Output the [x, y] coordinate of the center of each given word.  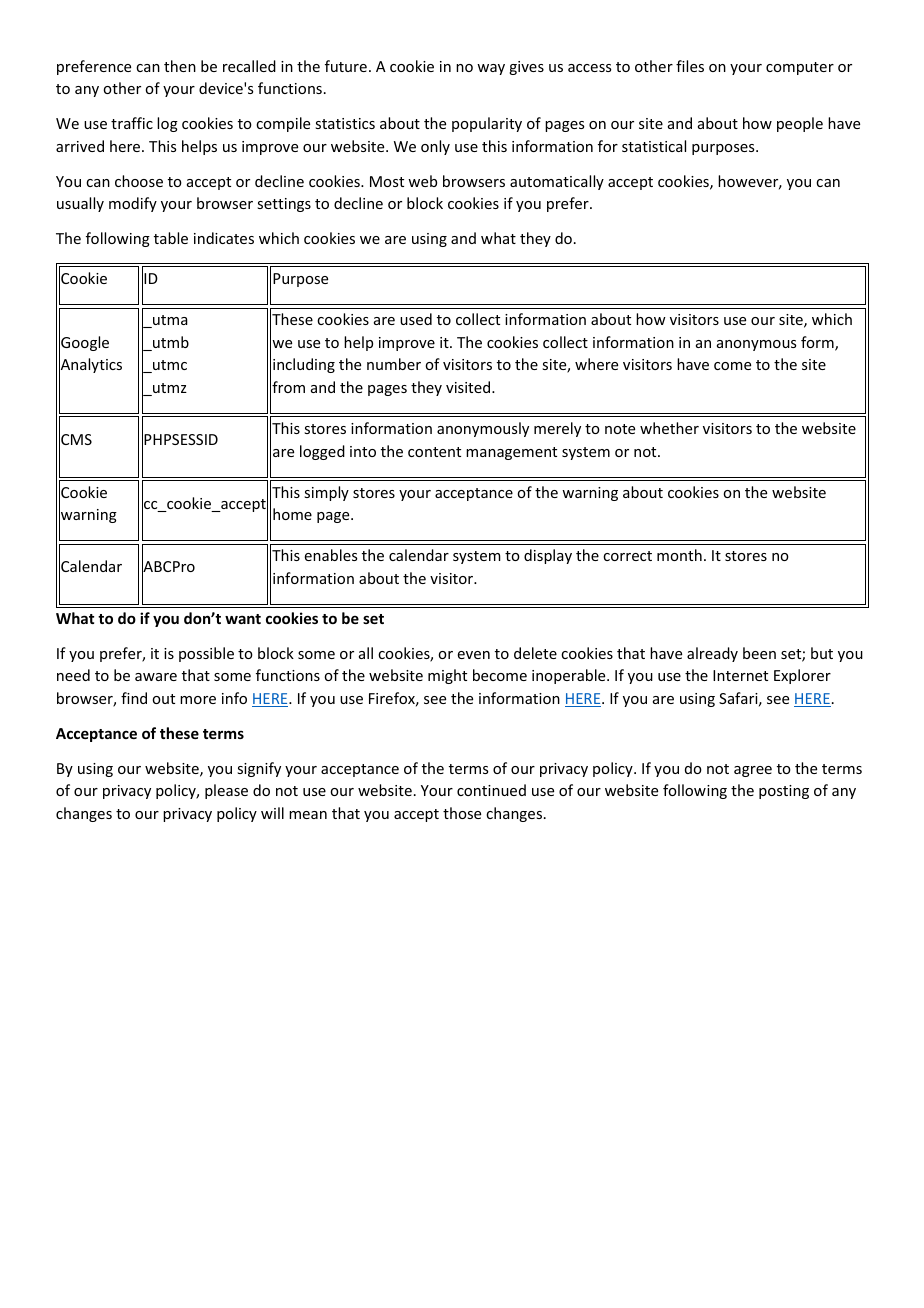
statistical [654, 146]
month [679, 555]
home [292, 514]
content [434, 452]
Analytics [90, 366]
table [171, 238]
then [180, 66]
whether [669, 428]
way [491, 69]
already [712, 654]
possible [206, 654]
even [474, 655]
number [394, 364]
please [226, 791]
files [690, 66]
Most [387, 181]
